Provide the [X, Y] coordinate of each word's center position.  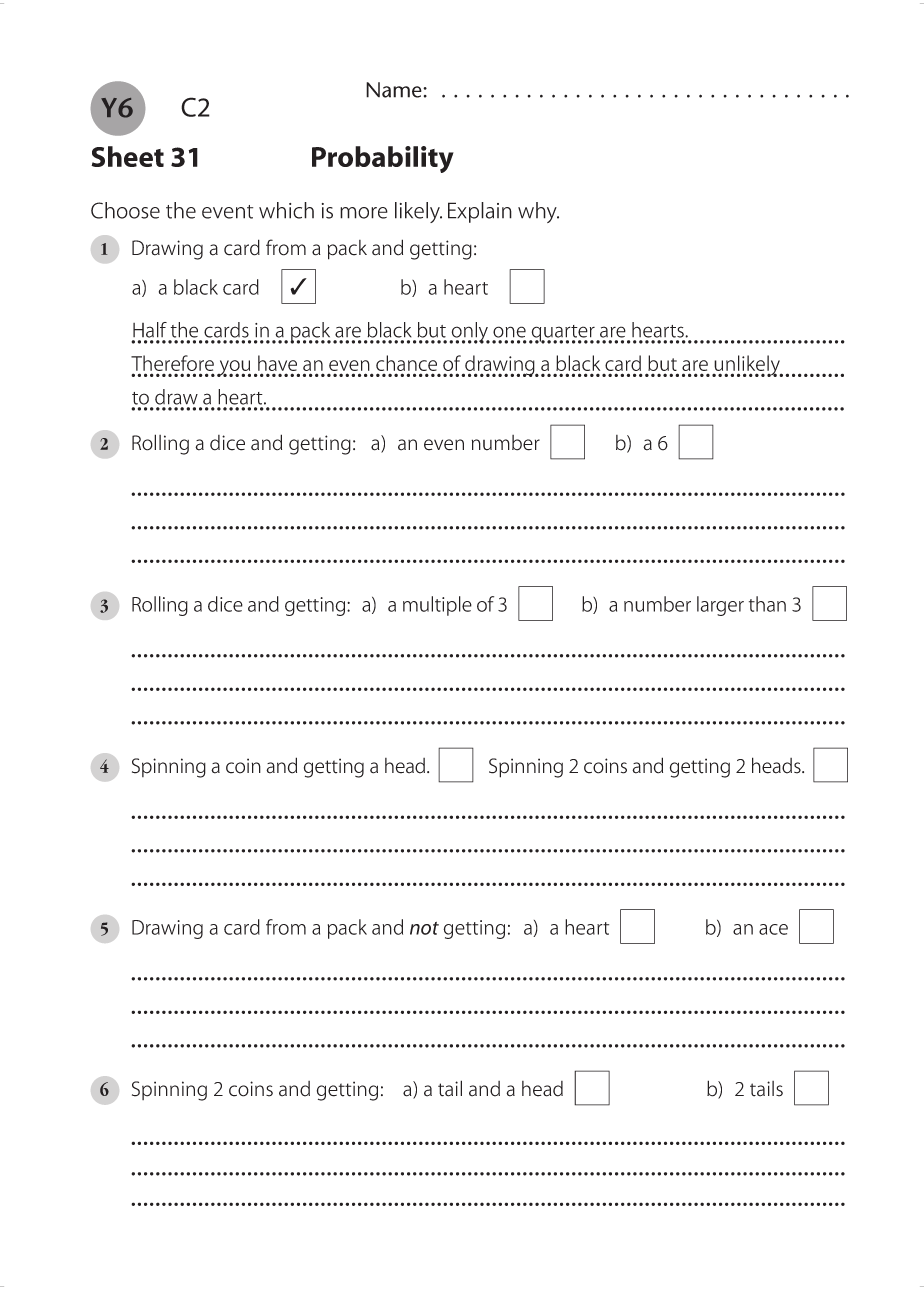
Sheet [127, 156]
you [234, 368]
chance [406, 363]
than [767, 604]
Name [395, 90]
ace [773, 929]
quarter [563, 334]
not [424, 928]
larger [720, 606]
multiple [437, 606]
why [538, 212]
